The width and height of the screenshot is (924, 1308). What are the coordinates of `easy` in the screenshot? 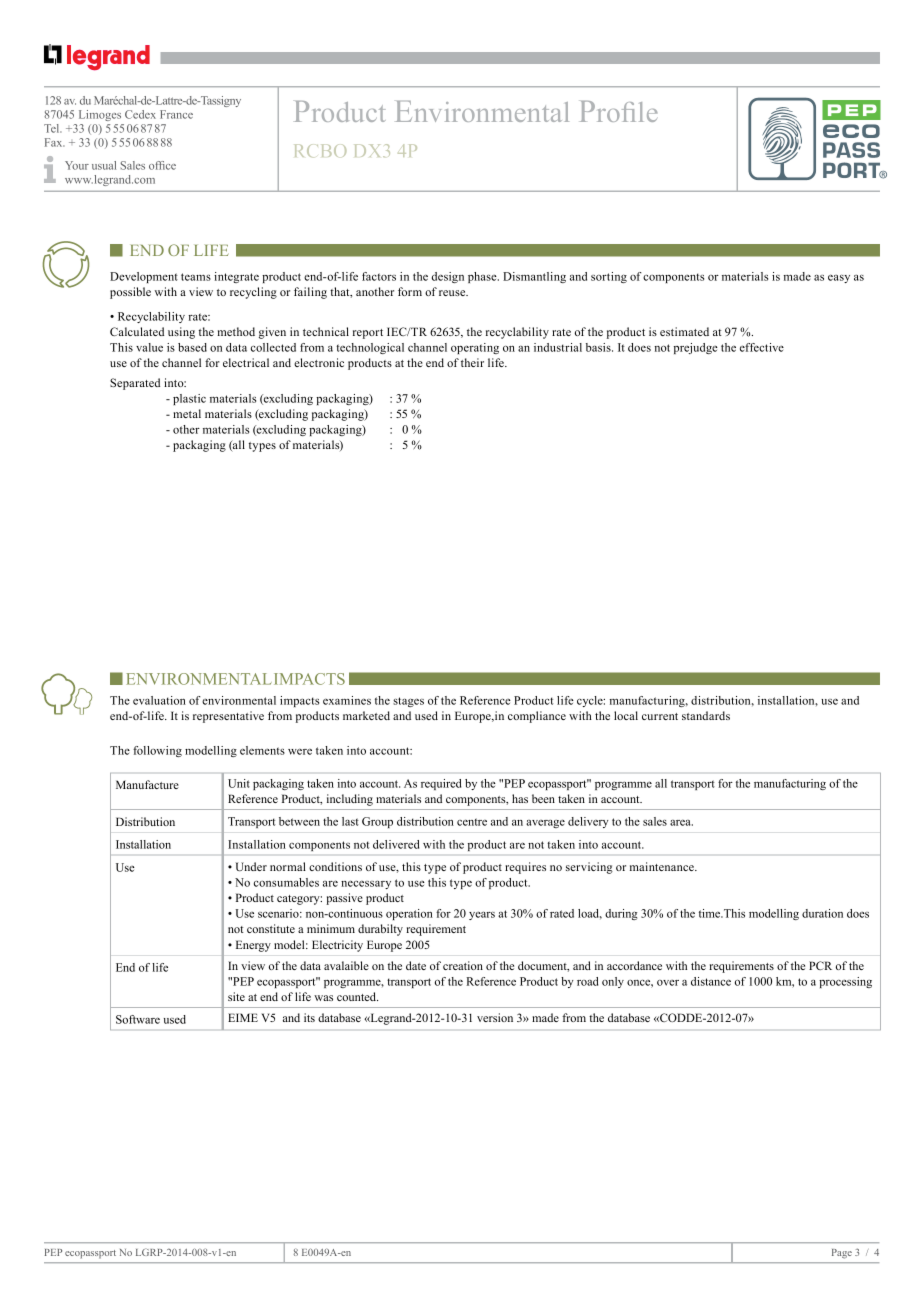 It's located at (839, 278).
